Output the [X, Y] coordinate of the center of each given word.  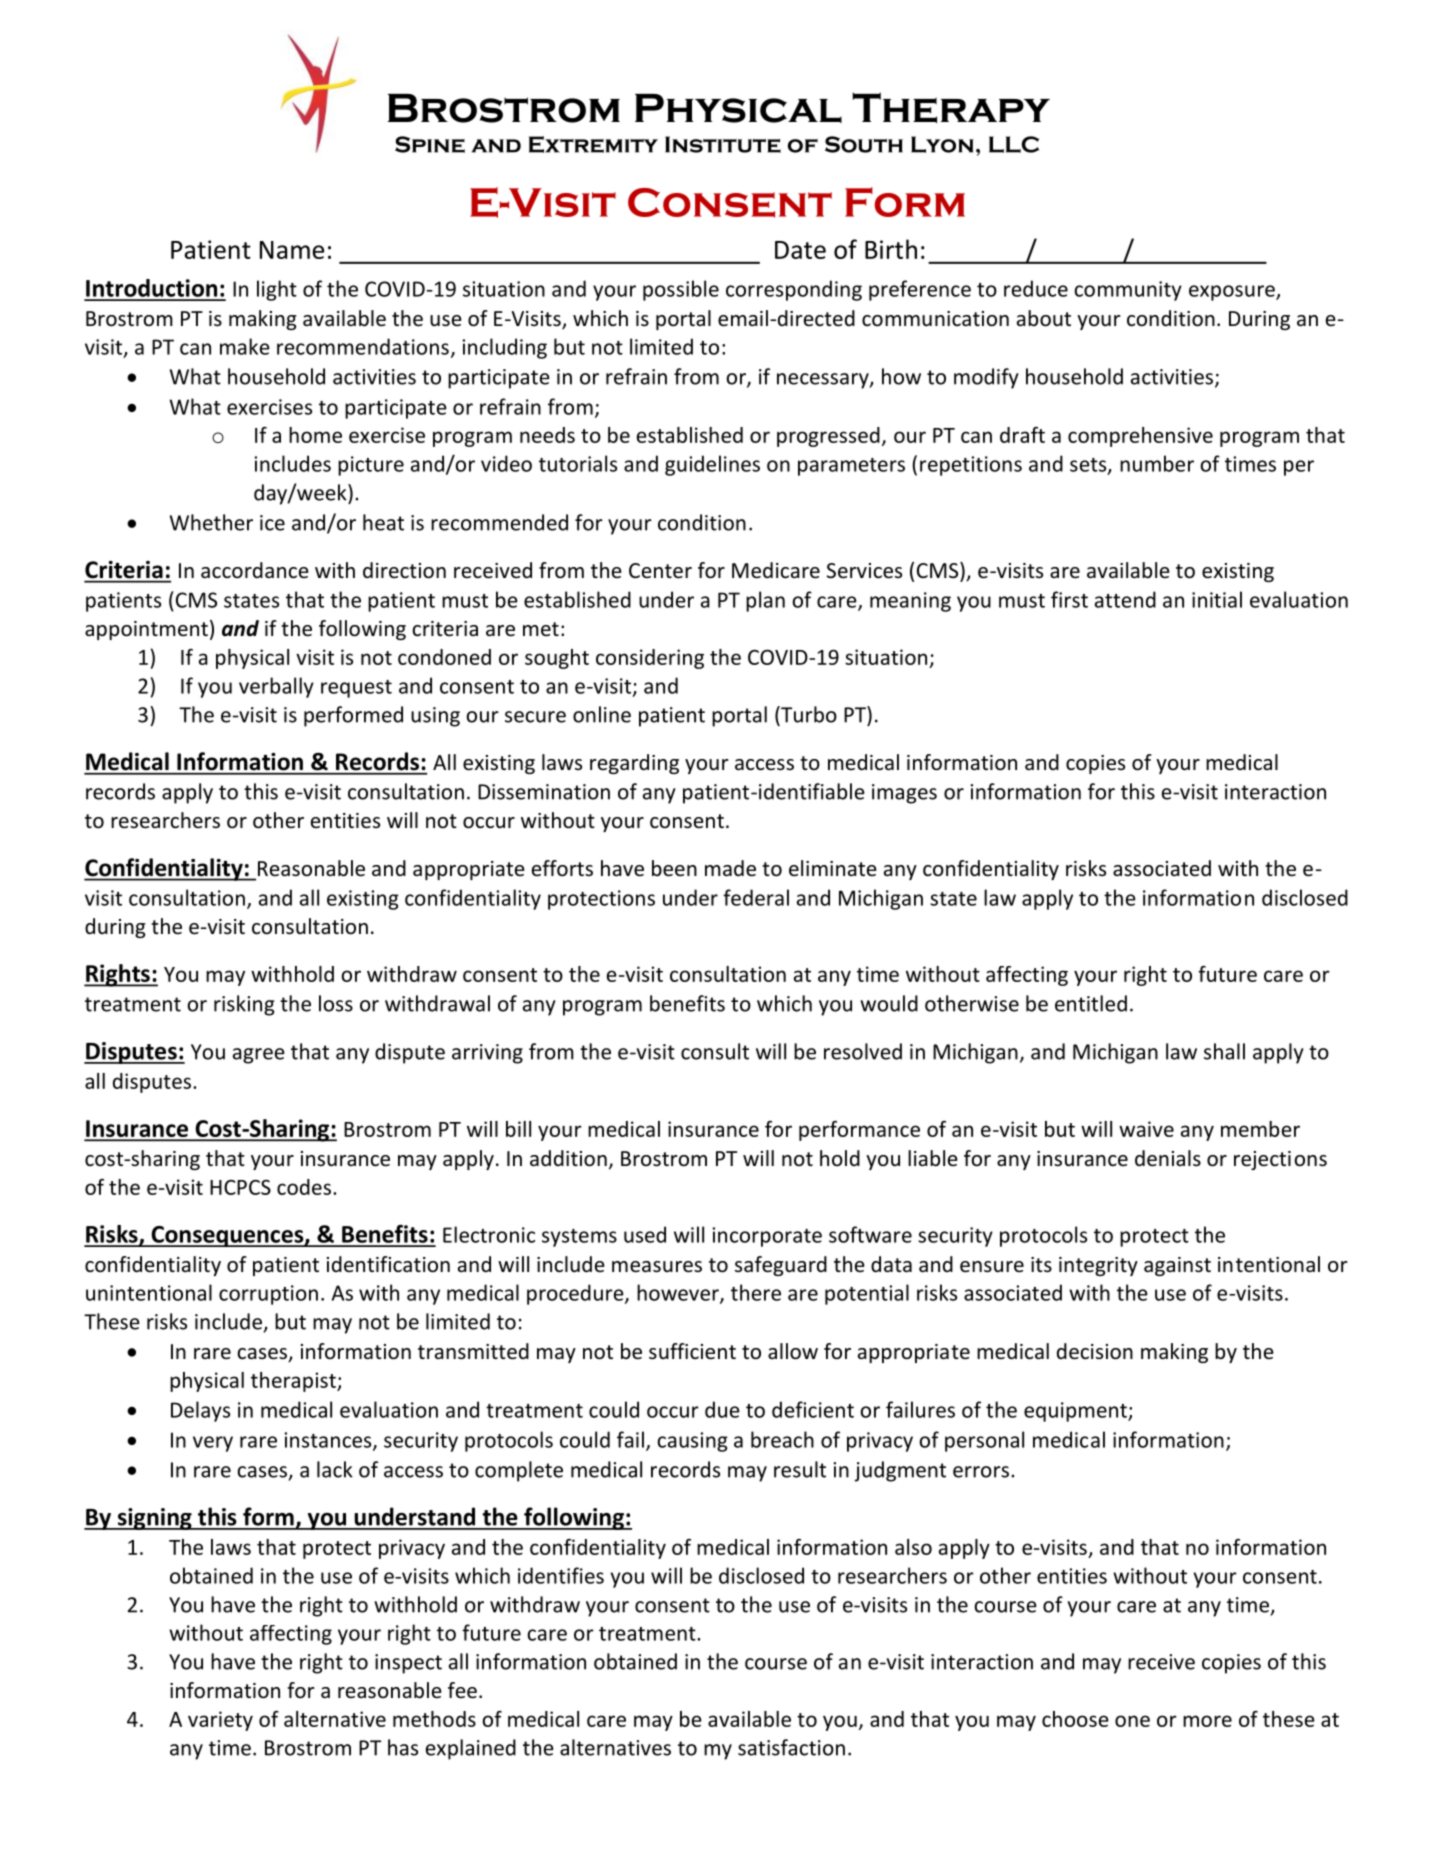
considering [650, 659]
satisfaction [791, 1747]
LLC [1014, 144]
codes [304, 1187]
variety [220, 1721]
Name [292, 250]
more [1207, 1721]
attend [1125, 599]
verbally [276, 687]
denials [1168, 1158]
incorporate [767, 1237]
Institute [723, 144]
